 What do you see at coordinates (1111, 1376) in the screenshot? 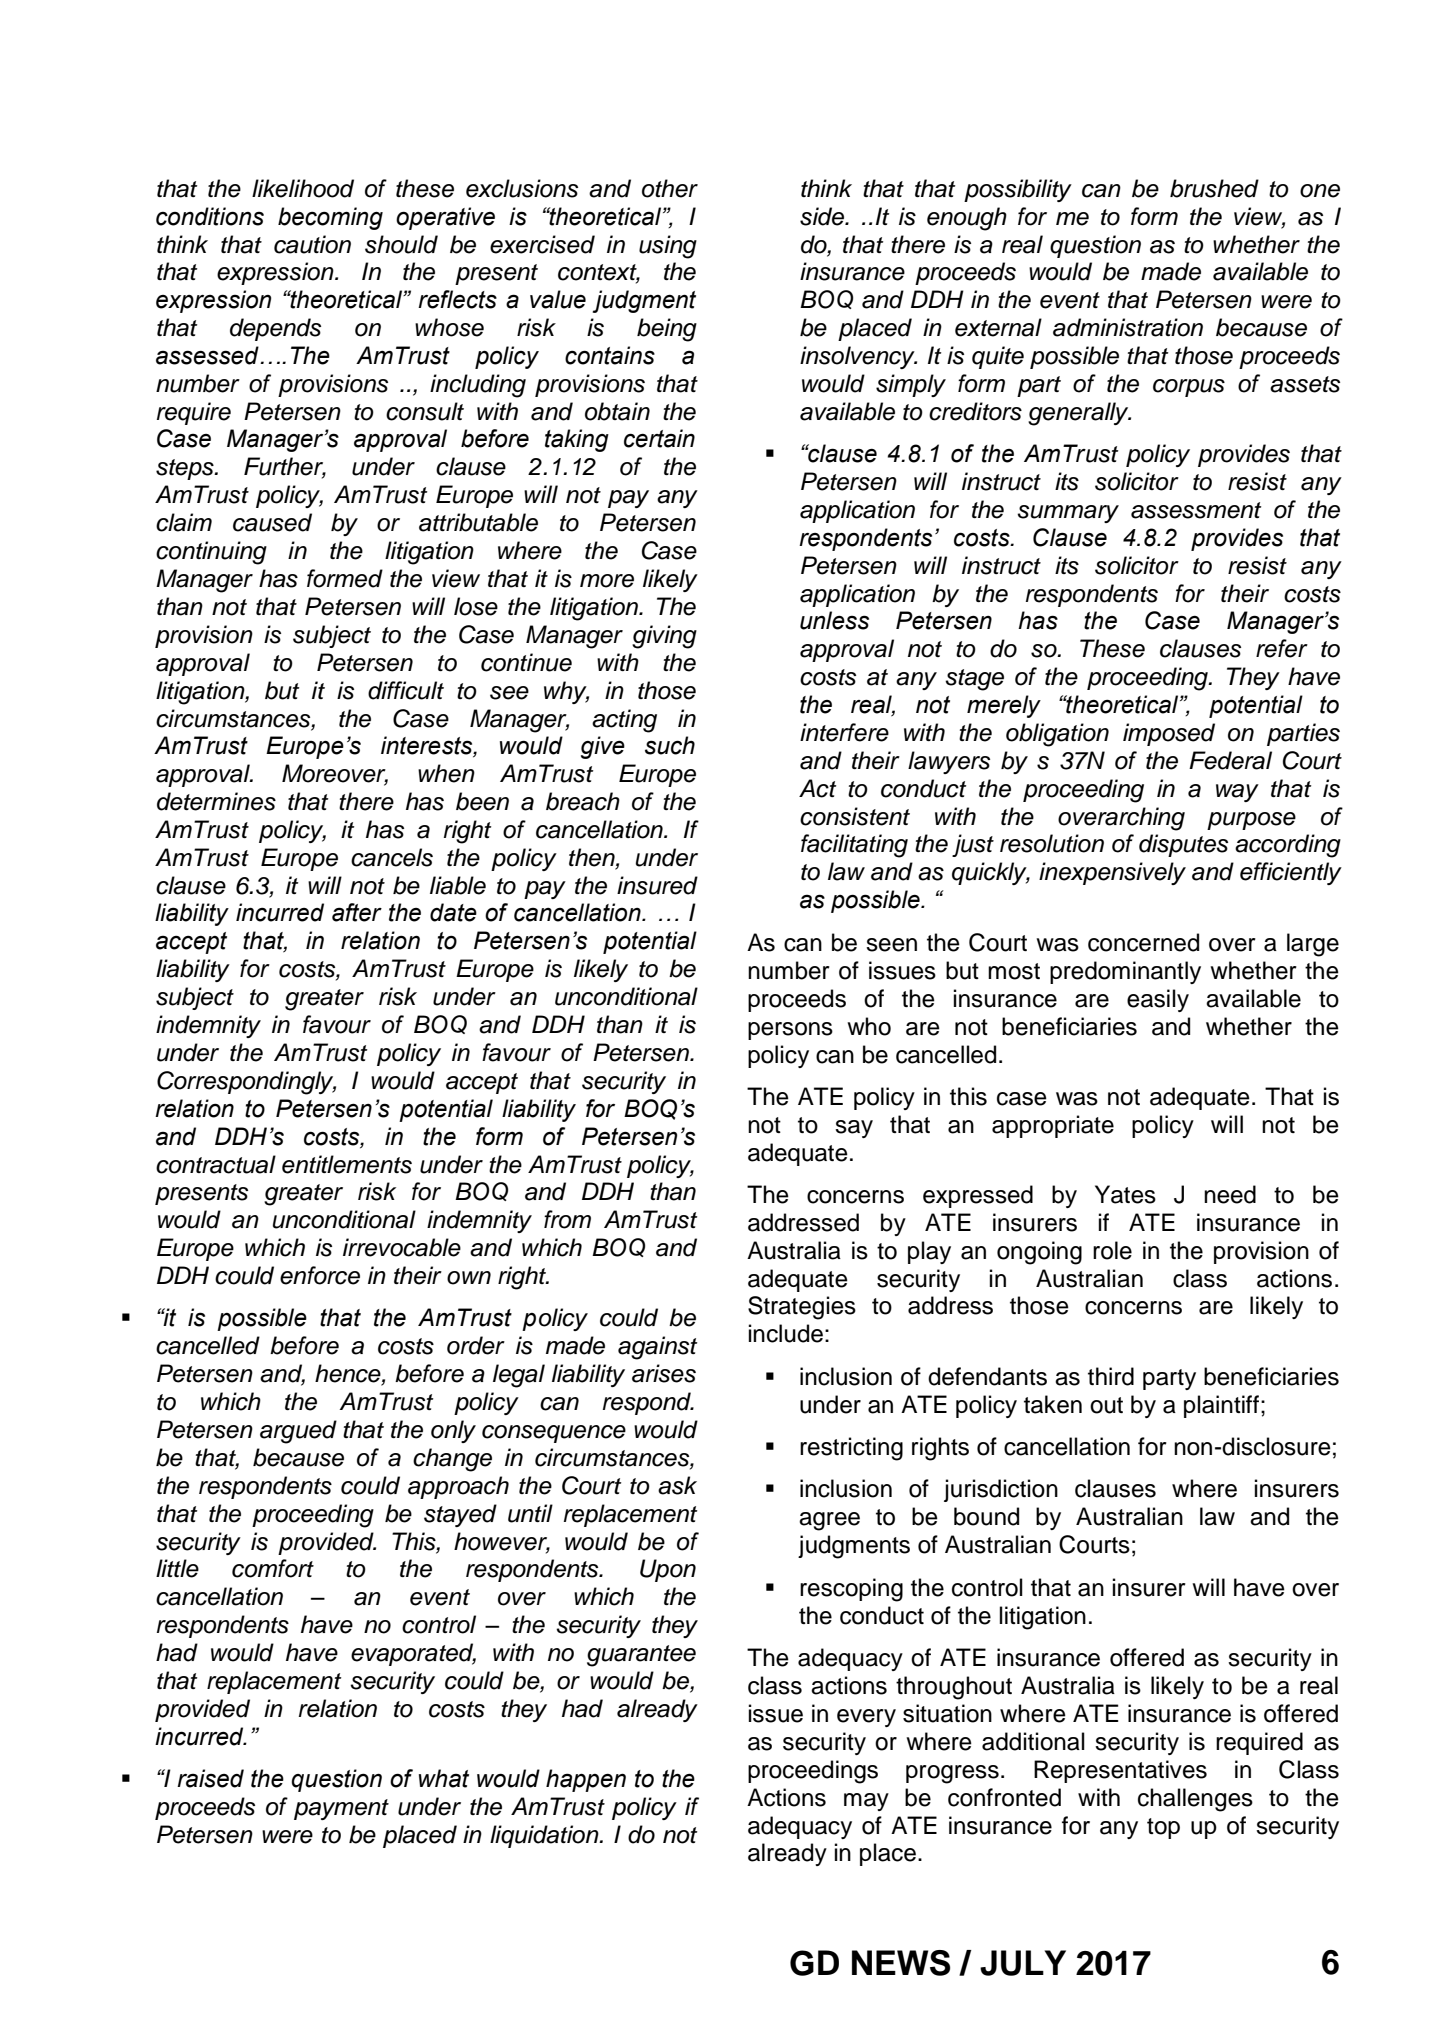
I see `third` at bounding box center [1111, 1376].
